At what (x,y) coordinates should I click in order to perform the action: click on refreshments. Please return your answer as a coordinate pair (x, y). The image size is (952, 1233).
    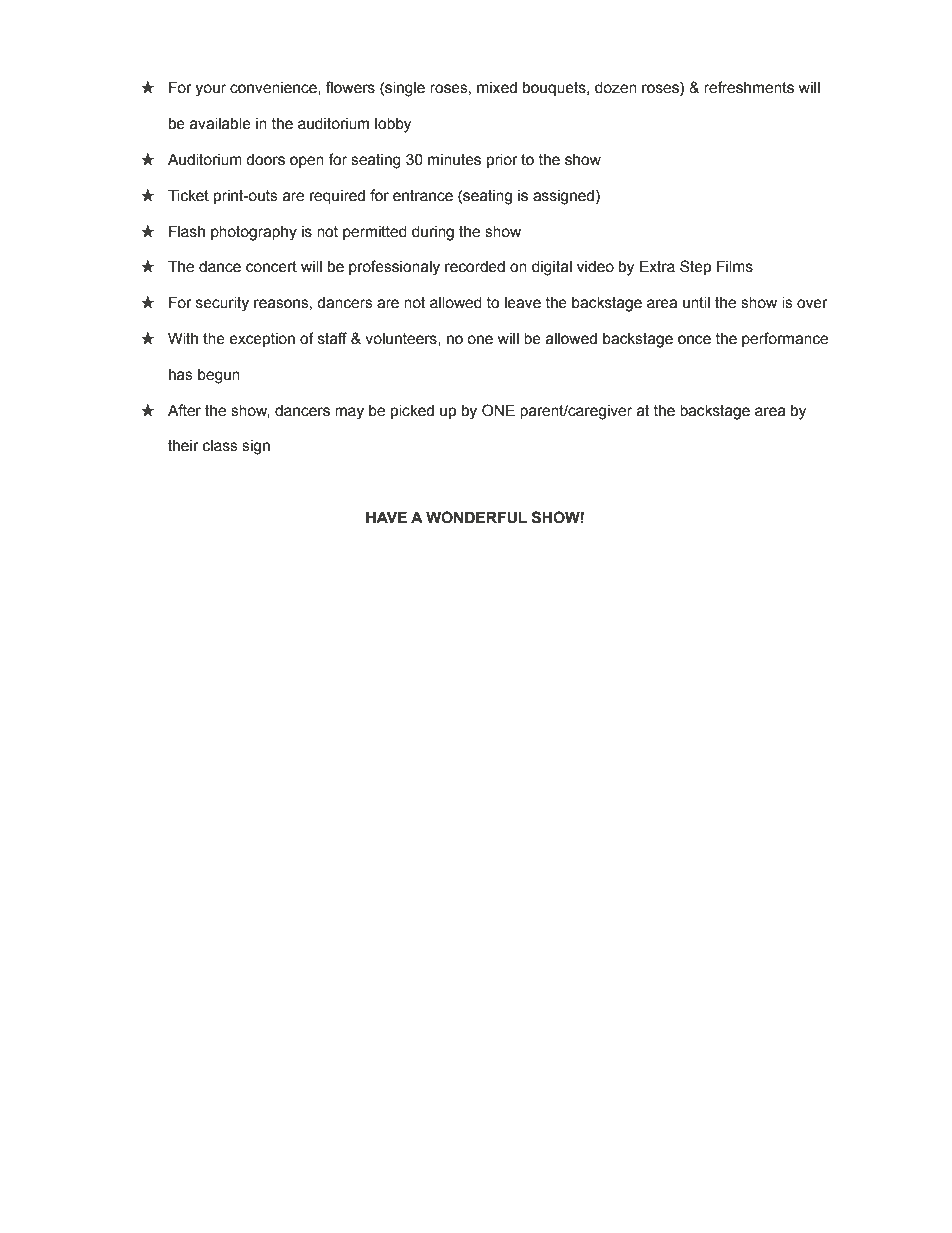
    Looking at the image, I should click on (749, 87).
